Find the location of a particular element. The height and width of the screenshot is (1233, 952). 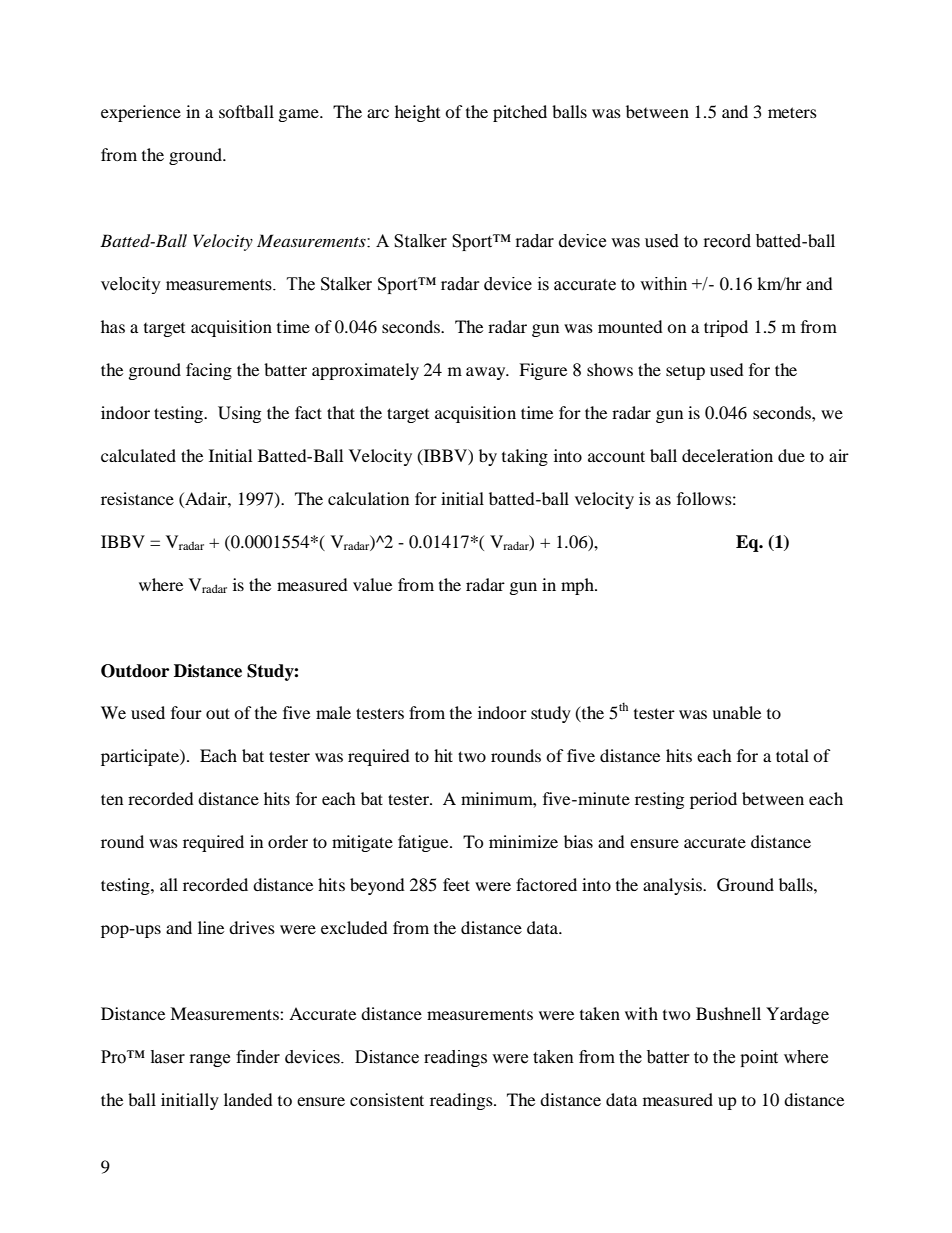

height is located at coordinates (417, 113).
